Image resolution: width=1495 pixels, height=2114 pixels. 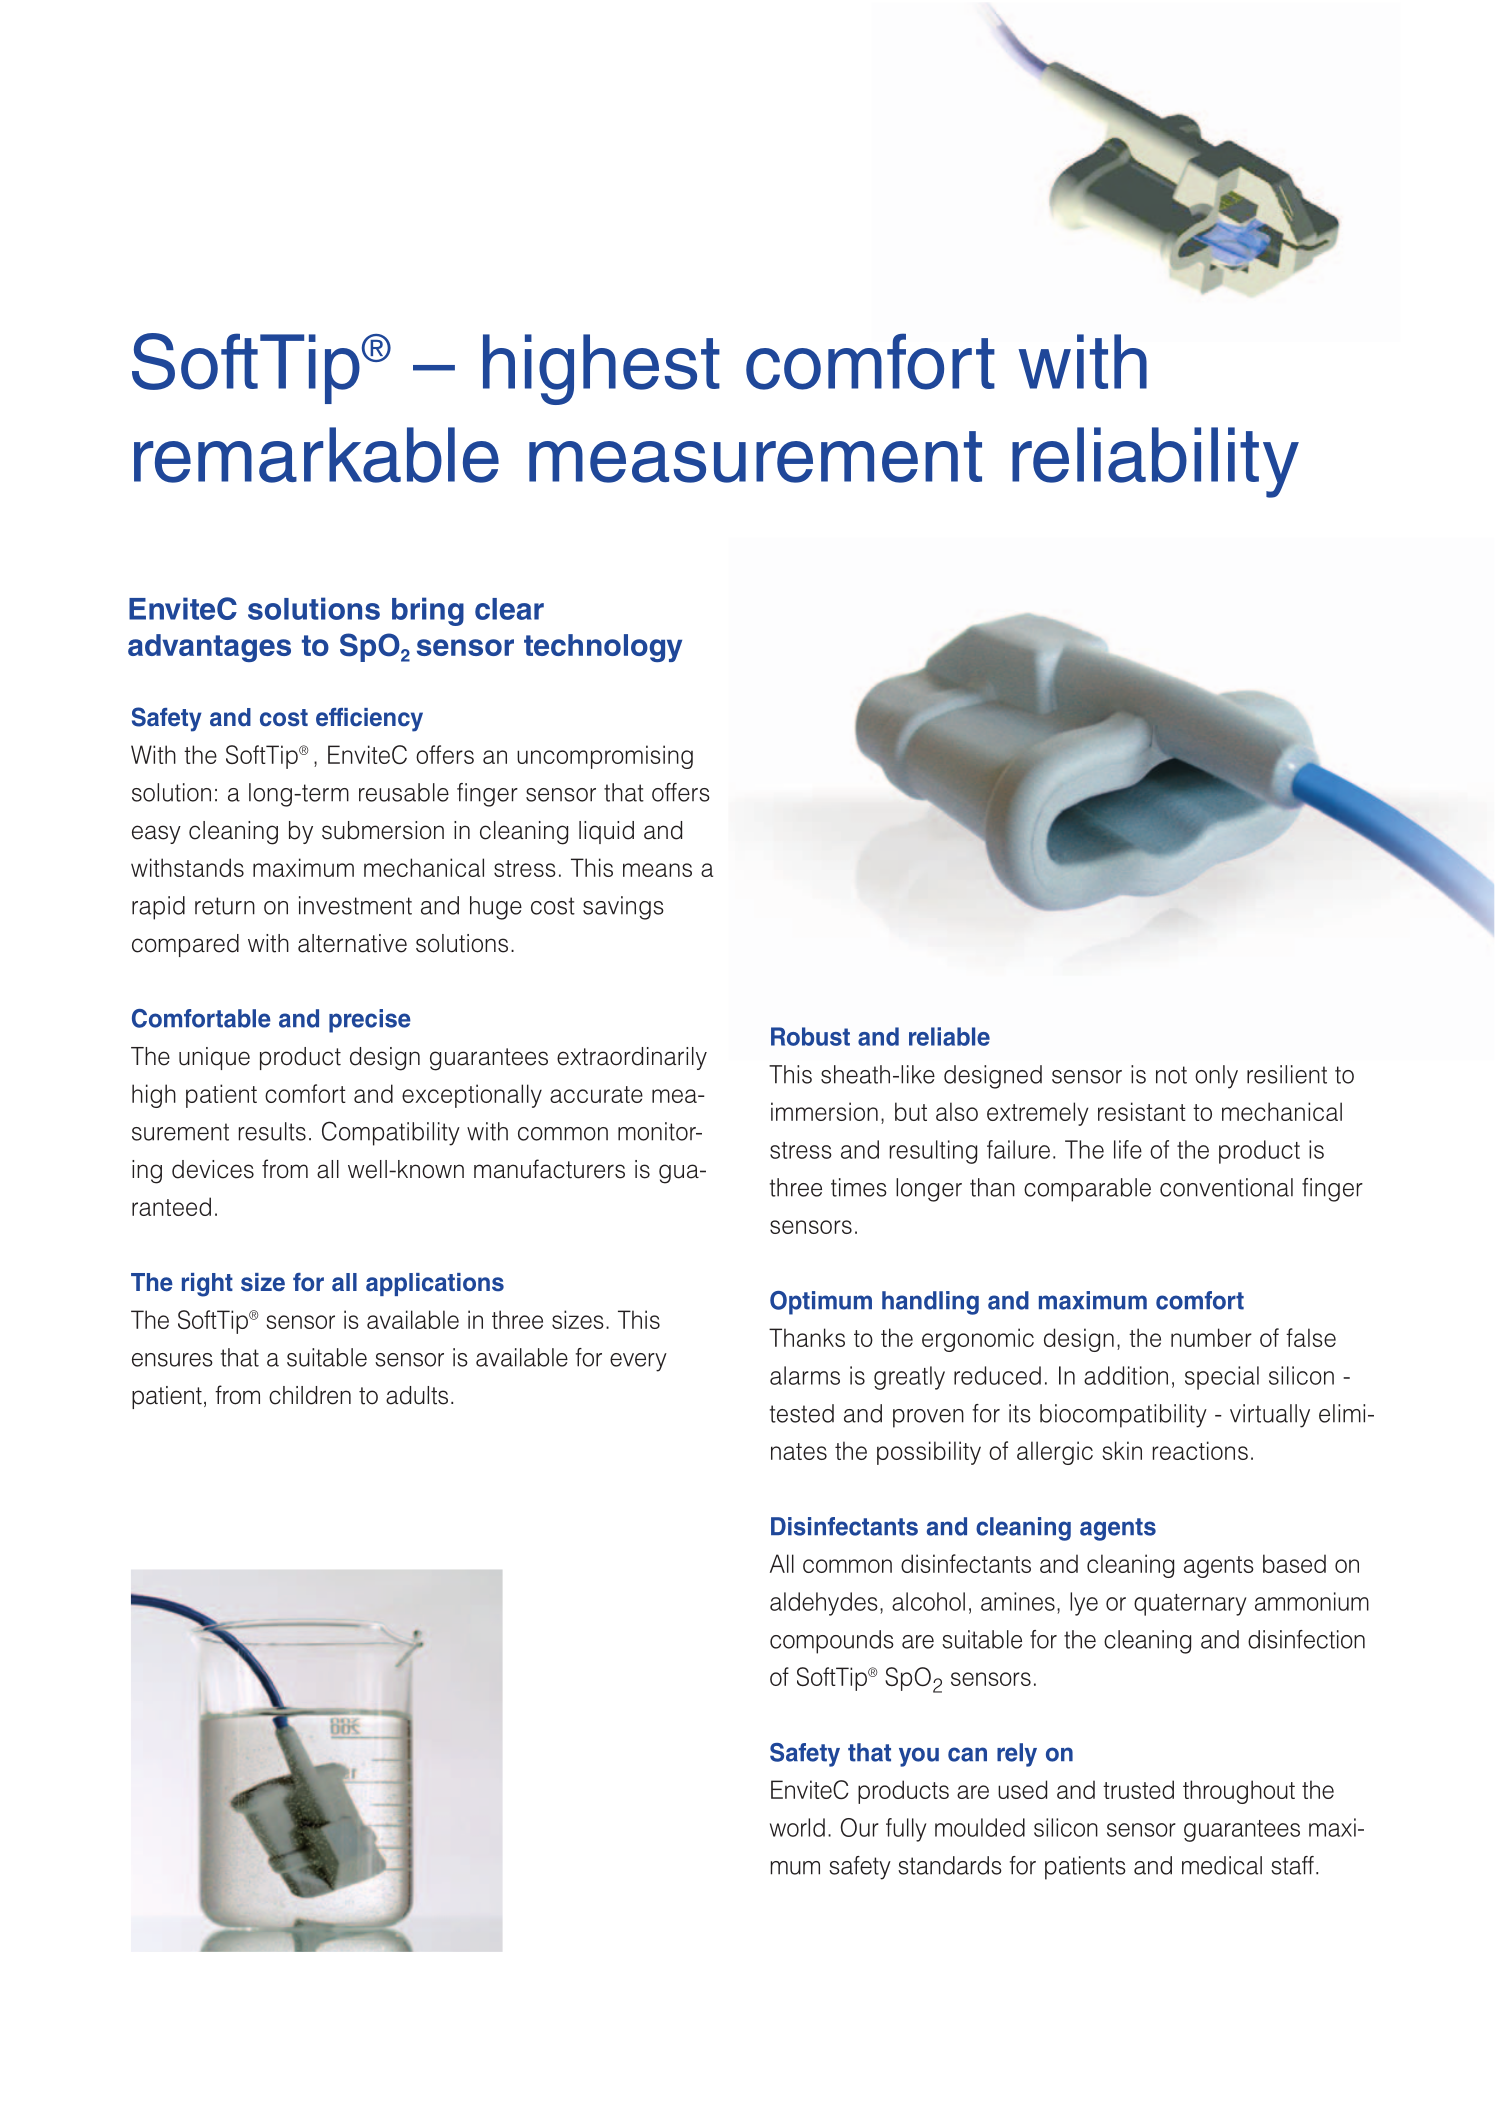 What do you see at coordinates (316, 455) in the document?
I see `remarkable` at bounding box center [316, 455].
